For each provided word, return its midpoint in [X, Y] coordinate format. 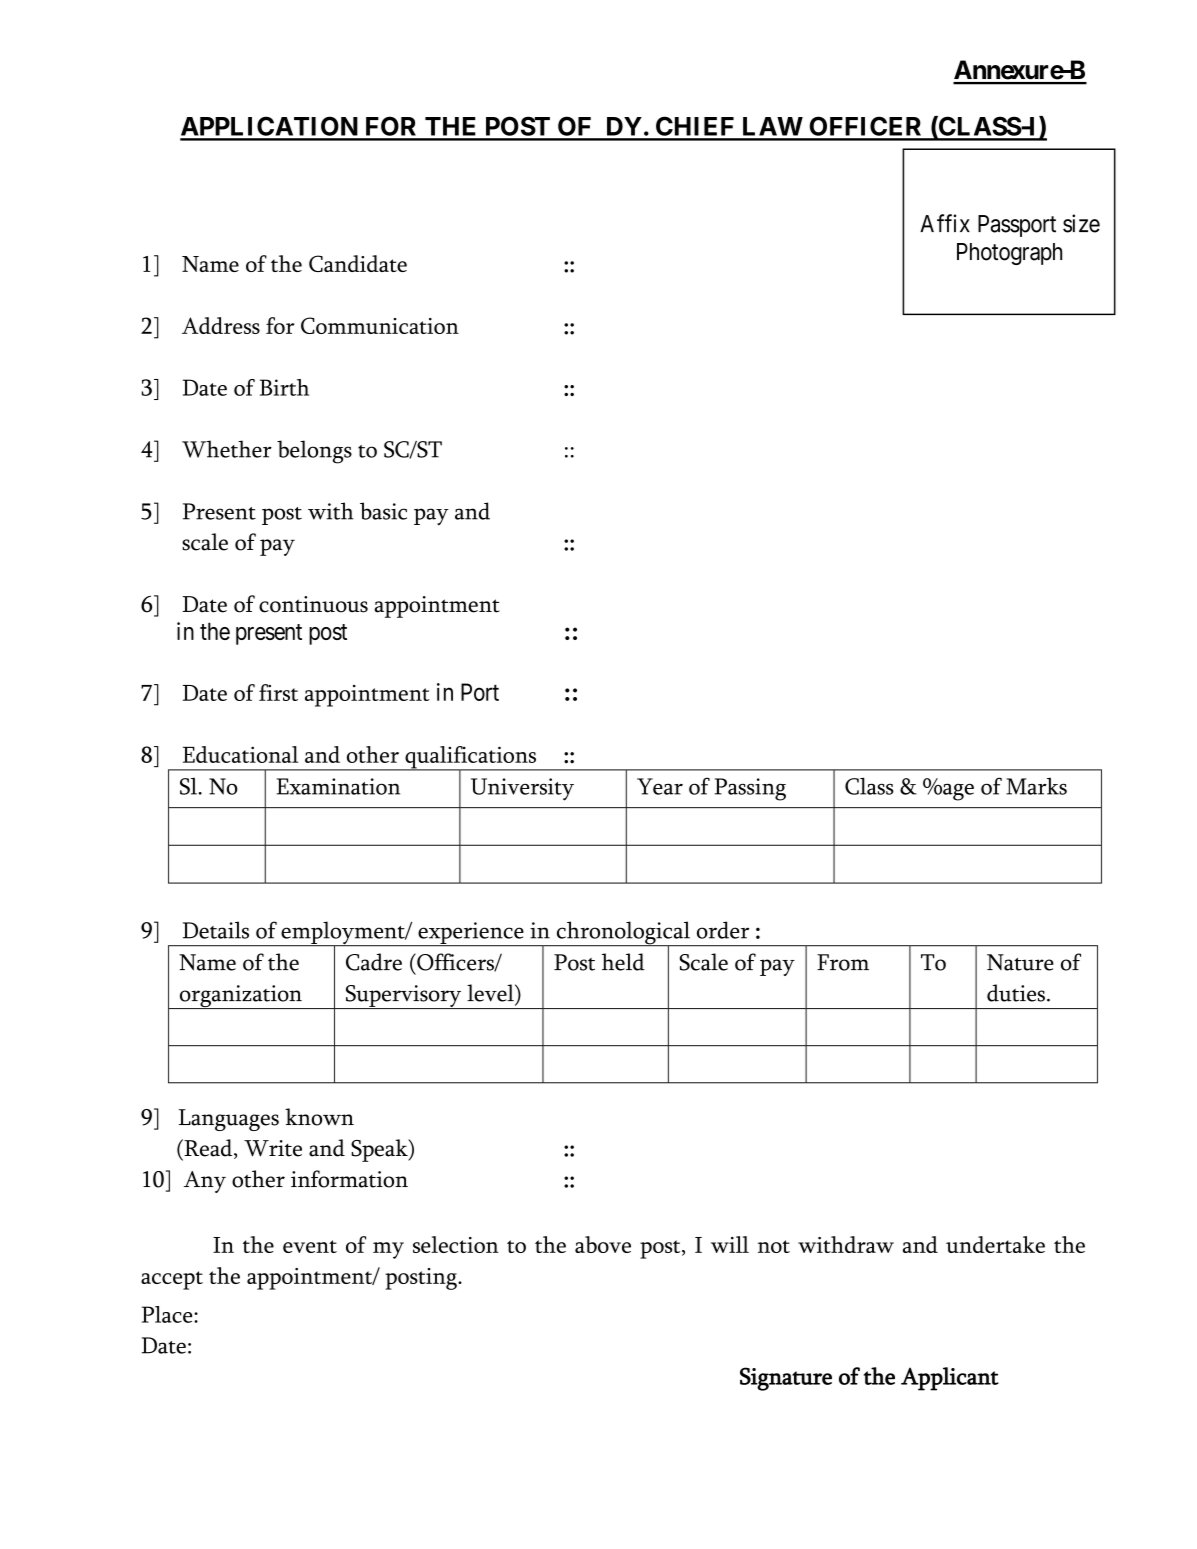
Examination [338, 786]
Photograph [1009, 254]
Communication [380, 325]
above [603, 1244]
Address [221, 325]
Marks [1036, 786]
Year [660, 786]
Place [168, 1314]
